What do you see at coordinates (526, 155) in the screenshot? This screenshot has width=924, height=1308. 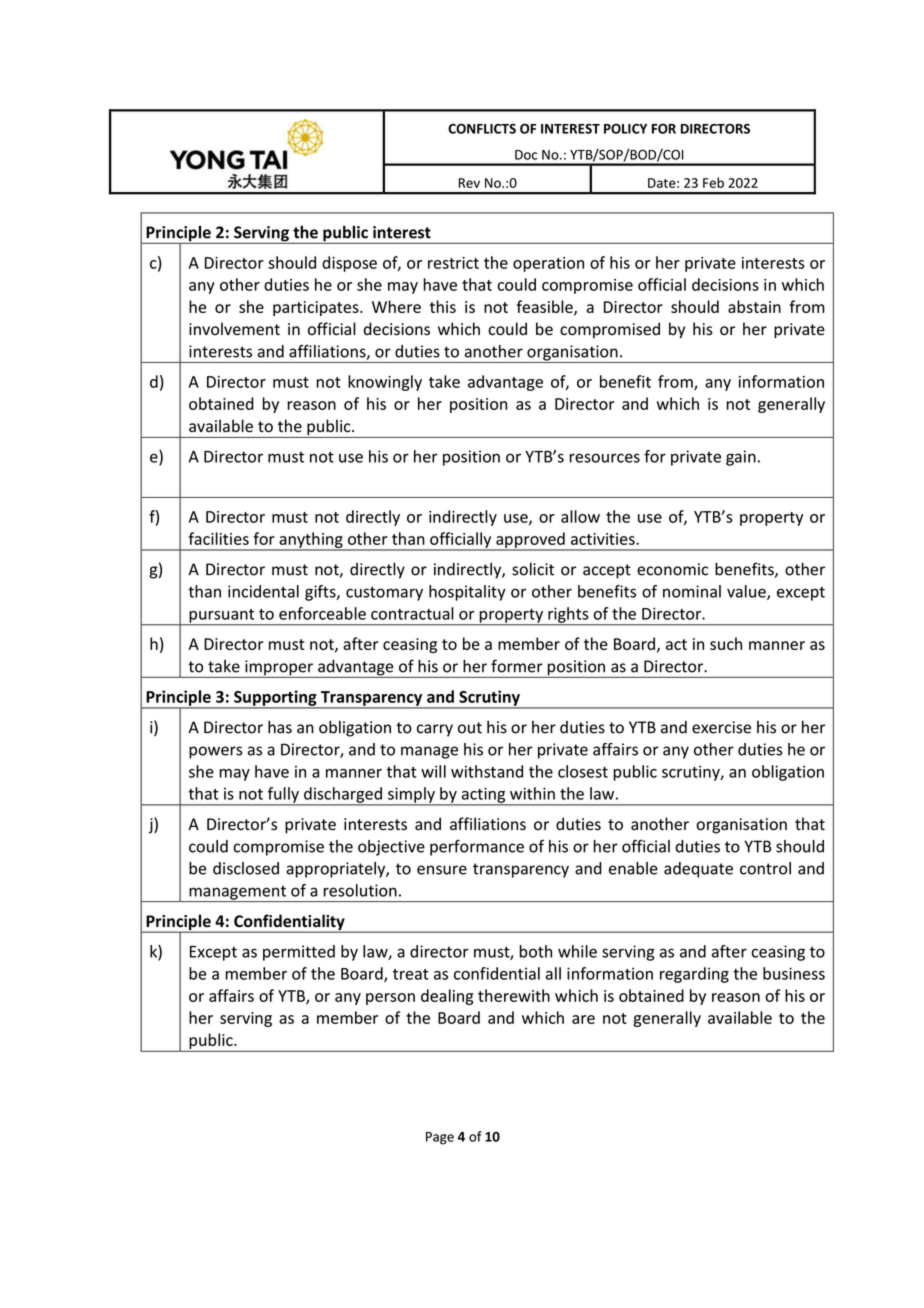 I see `Doc` at bounding box center [526, 155].
